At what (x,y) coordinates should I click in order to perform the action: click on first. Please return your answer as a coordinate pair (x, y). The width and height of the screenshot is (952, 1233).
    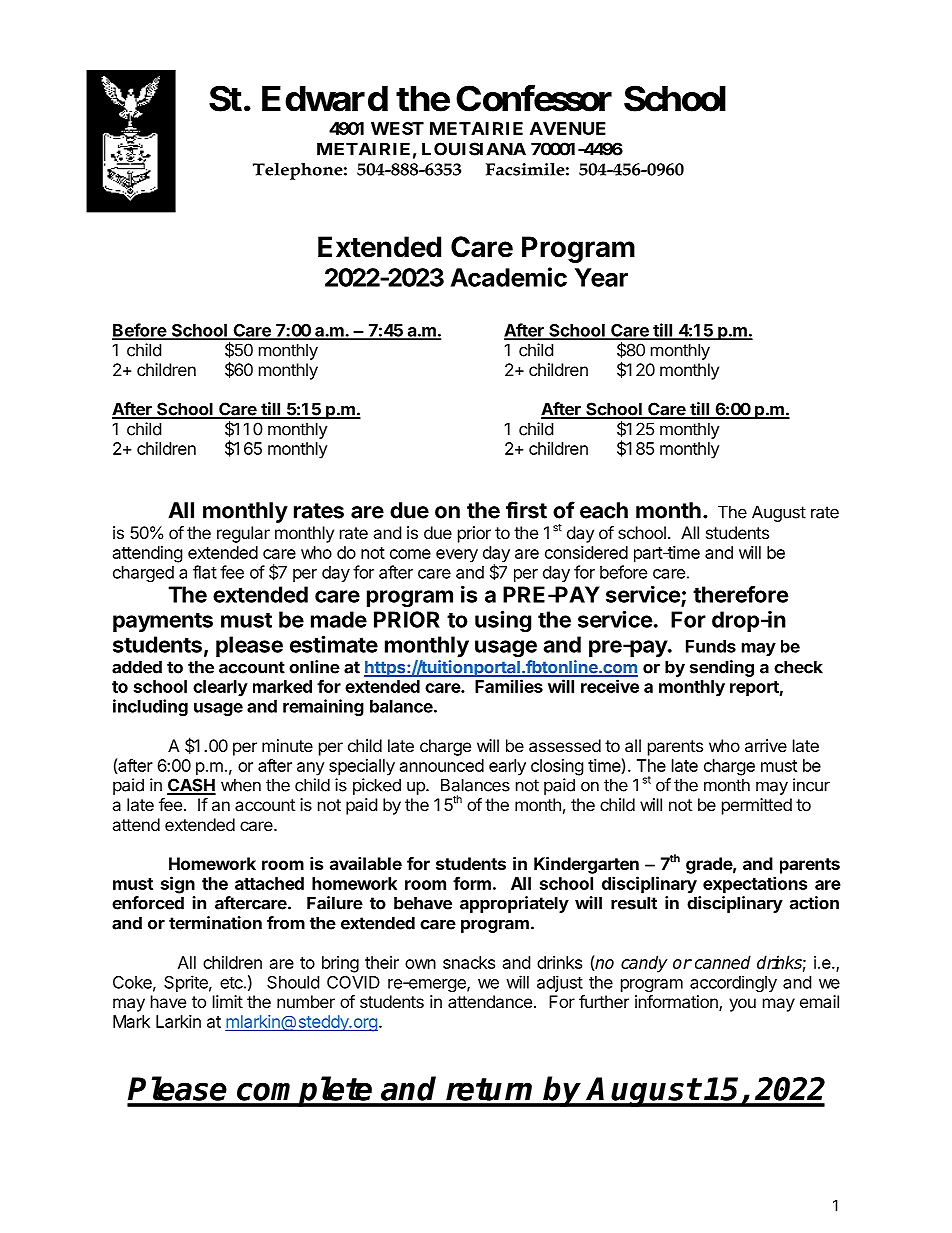
    Looking at the image, I should click on (526, 510).
